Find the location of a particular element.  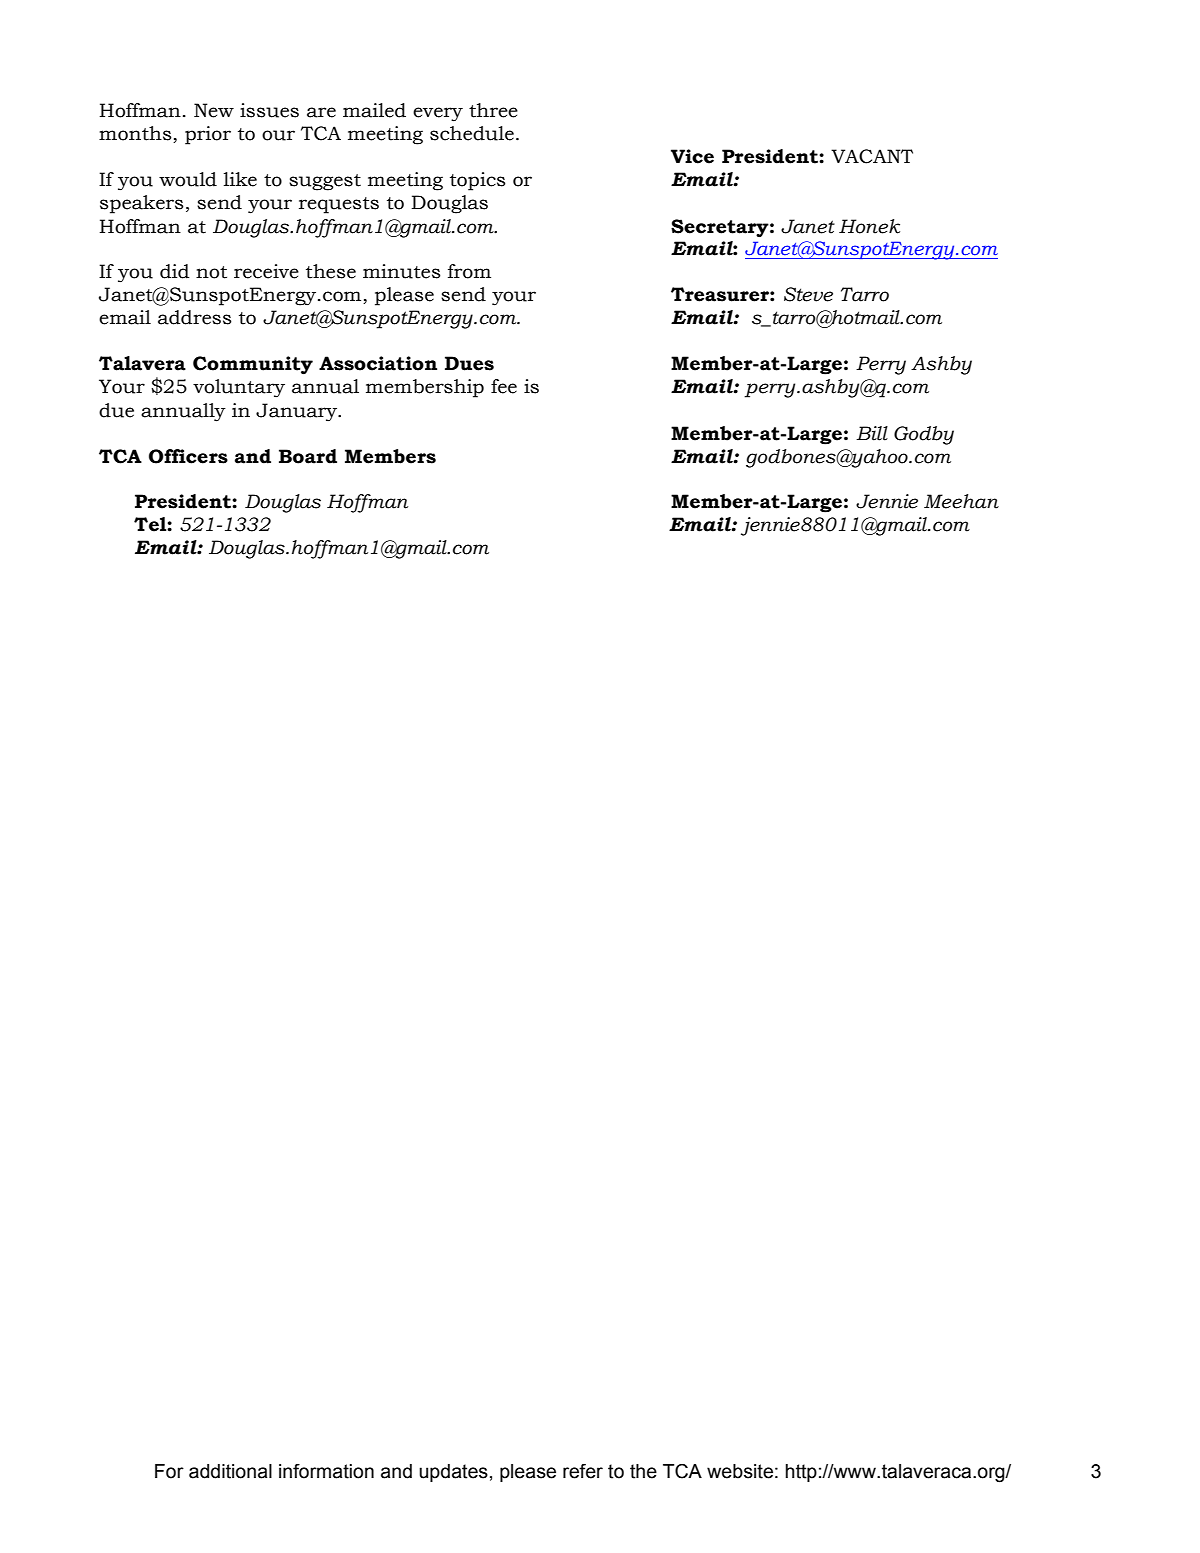

prior is located at coordinates (208, 135).
